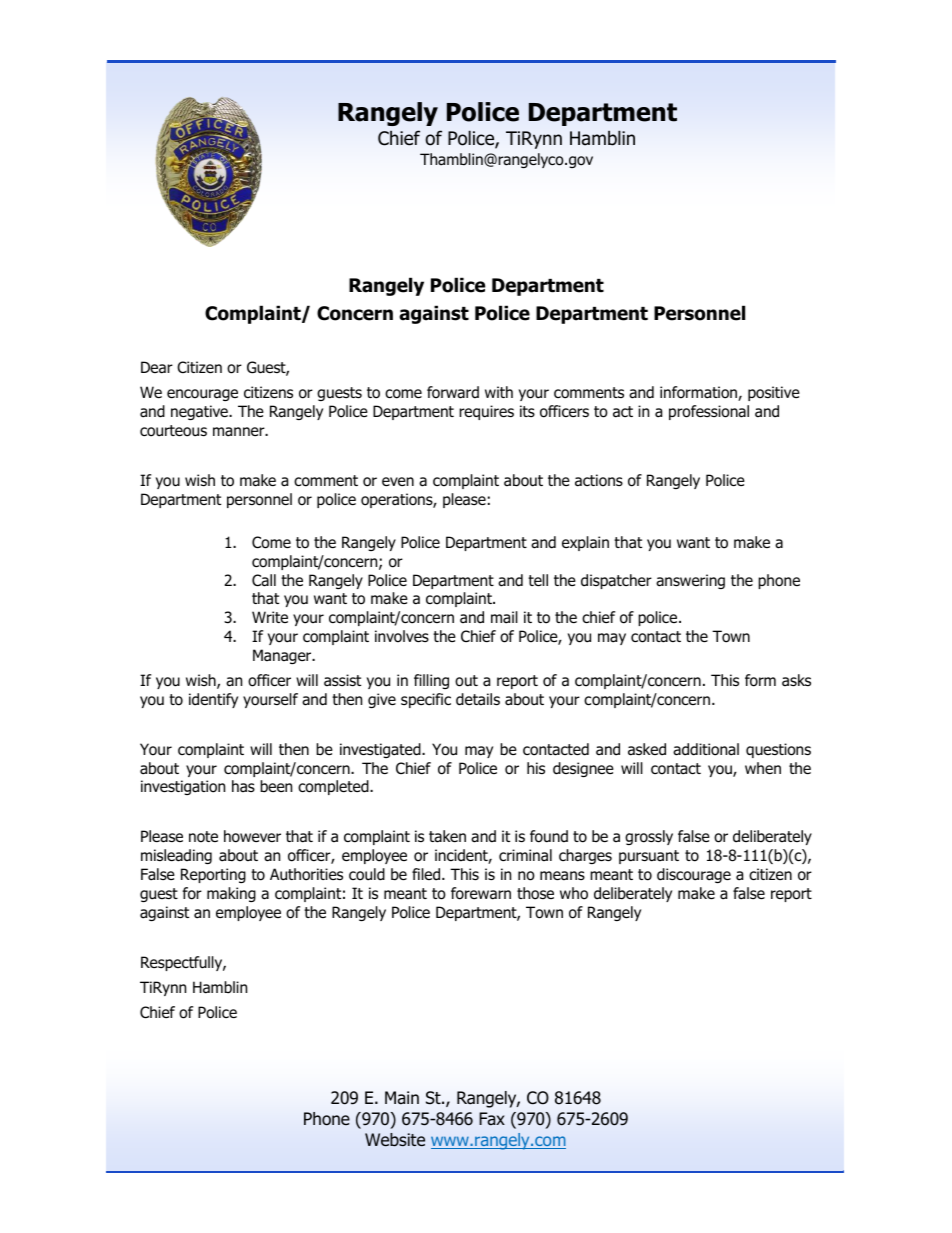 This image has height=1233, width=952. Describe the element at coordinates (709, 412) in the image. I see `professional` at that location.
